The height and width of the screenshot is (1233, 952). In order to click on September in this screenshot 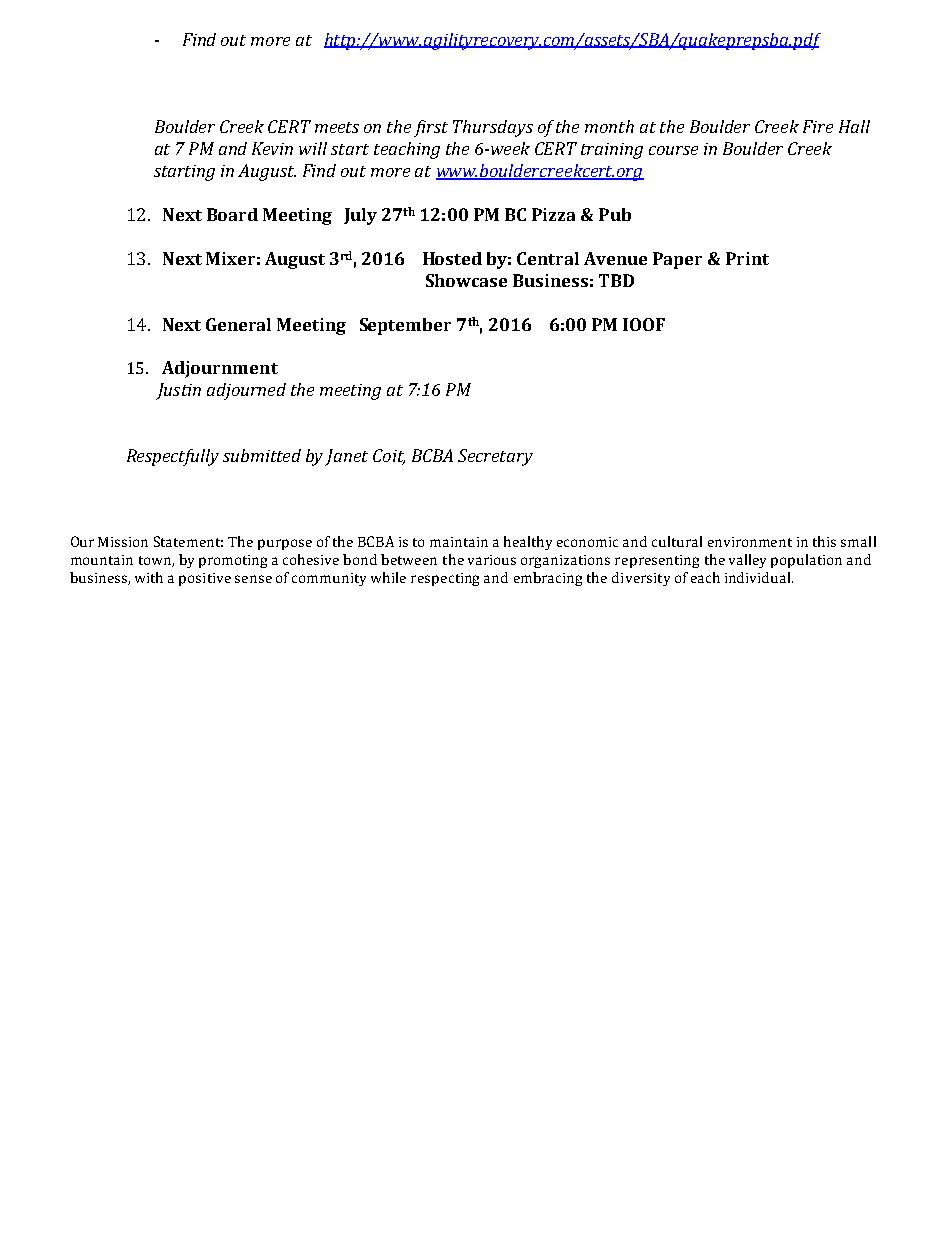, I will do `click(405, 326)`.
